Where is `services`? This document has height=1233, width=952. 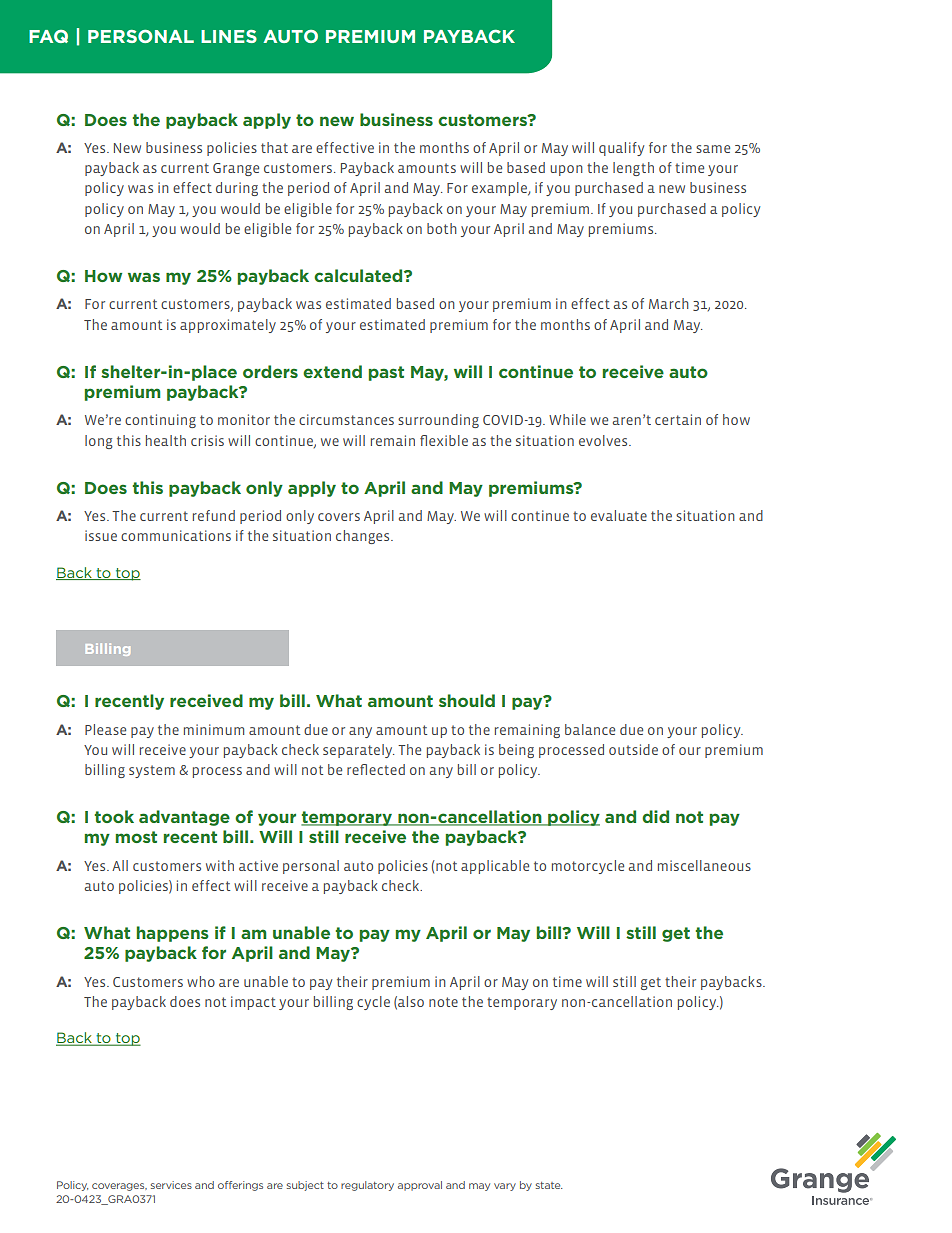 services is located at coordinates (171, 1185).
